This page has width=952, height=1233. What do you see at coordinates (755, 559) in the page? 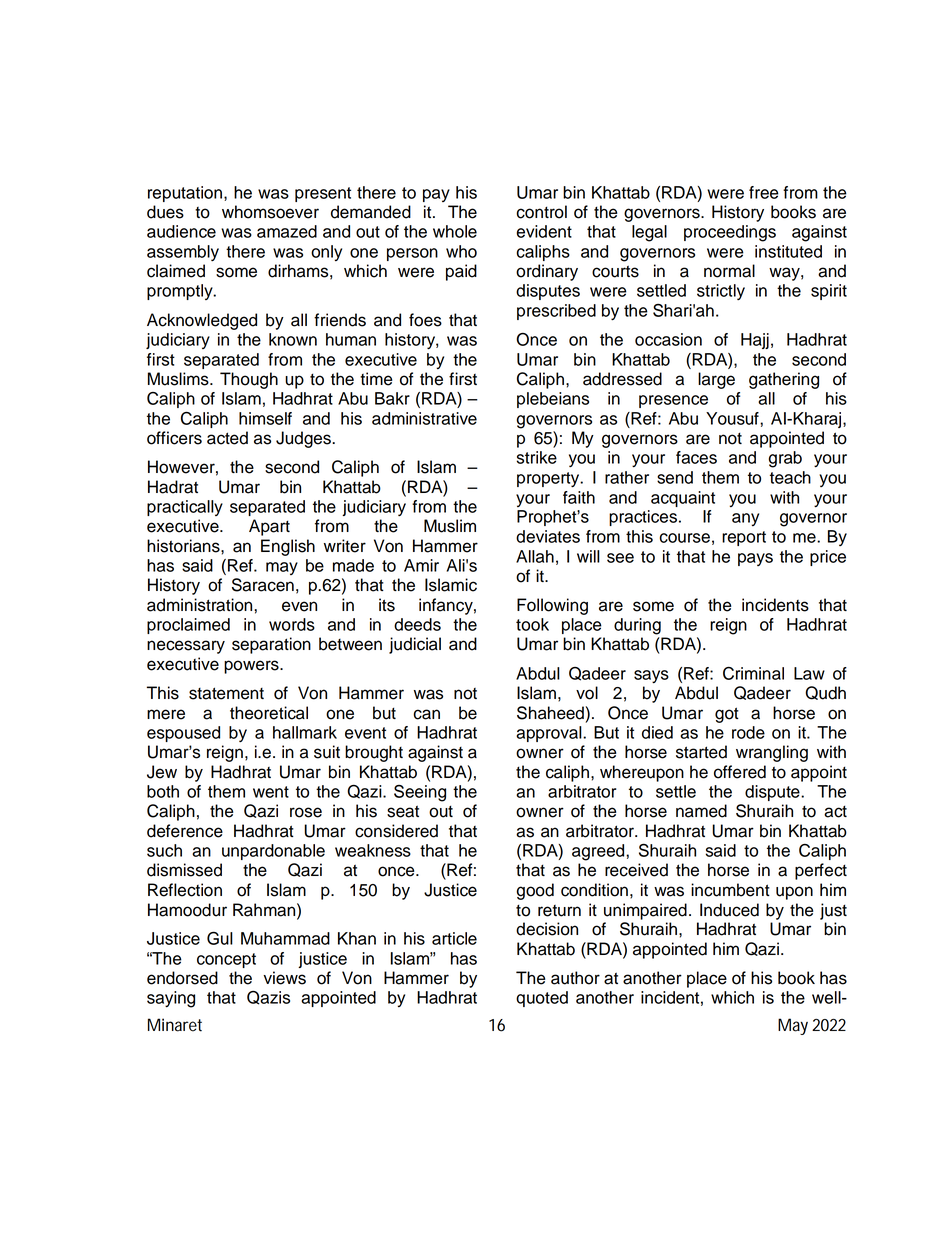
I see `pays` at bounding box center [755, 559].
